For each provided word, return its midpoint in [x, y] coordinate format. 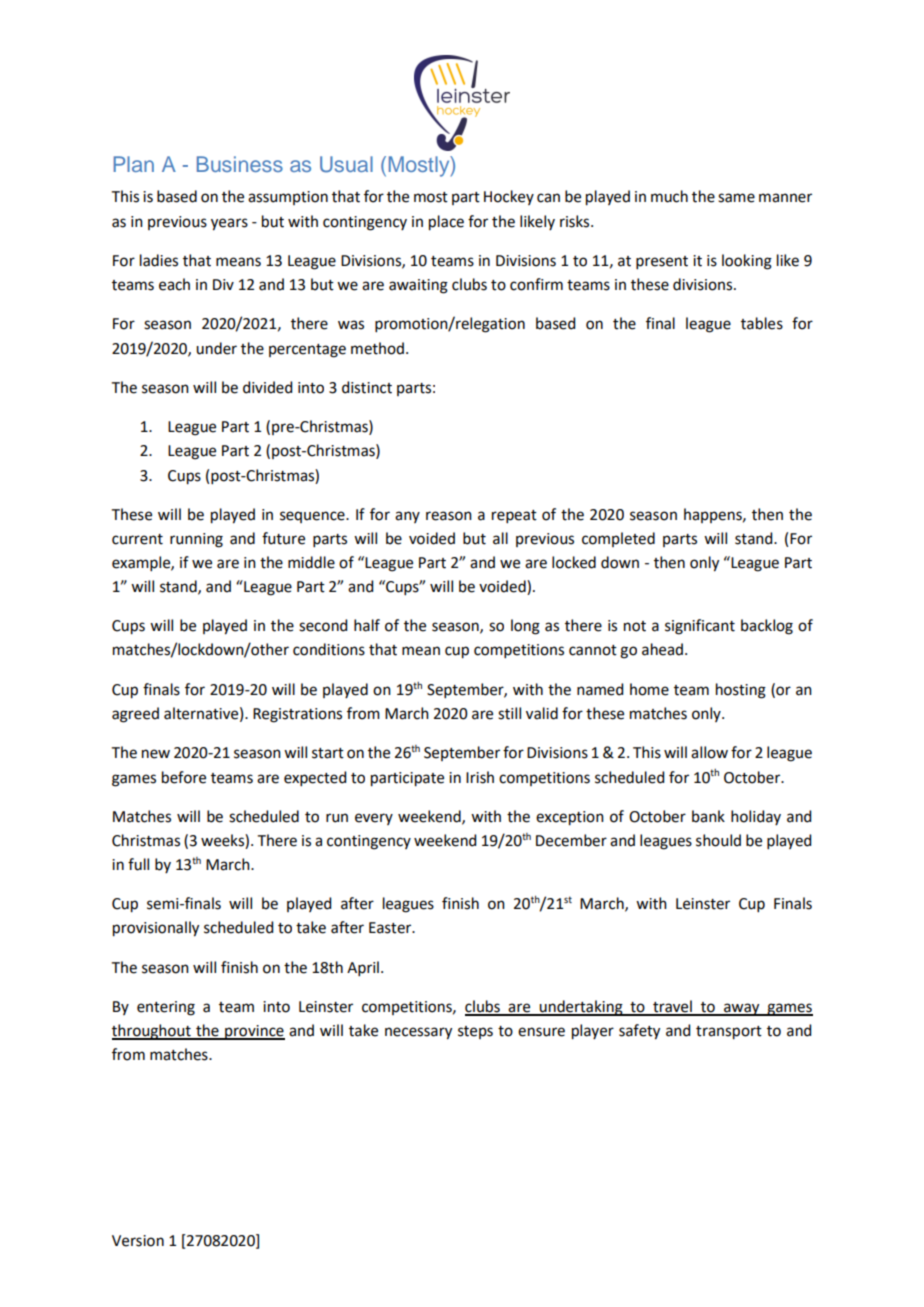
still [509, 713]
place [446, 223]
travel [672, 1007]
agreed [135, 715]
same [736, 198]
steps [475, 1032]
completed [618, 539]
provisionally [156, 929]
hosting [741, 691]
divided [267, 387]
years [229, 224]
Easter [391, 928]
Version [138, 1241]
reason [449, 516]
